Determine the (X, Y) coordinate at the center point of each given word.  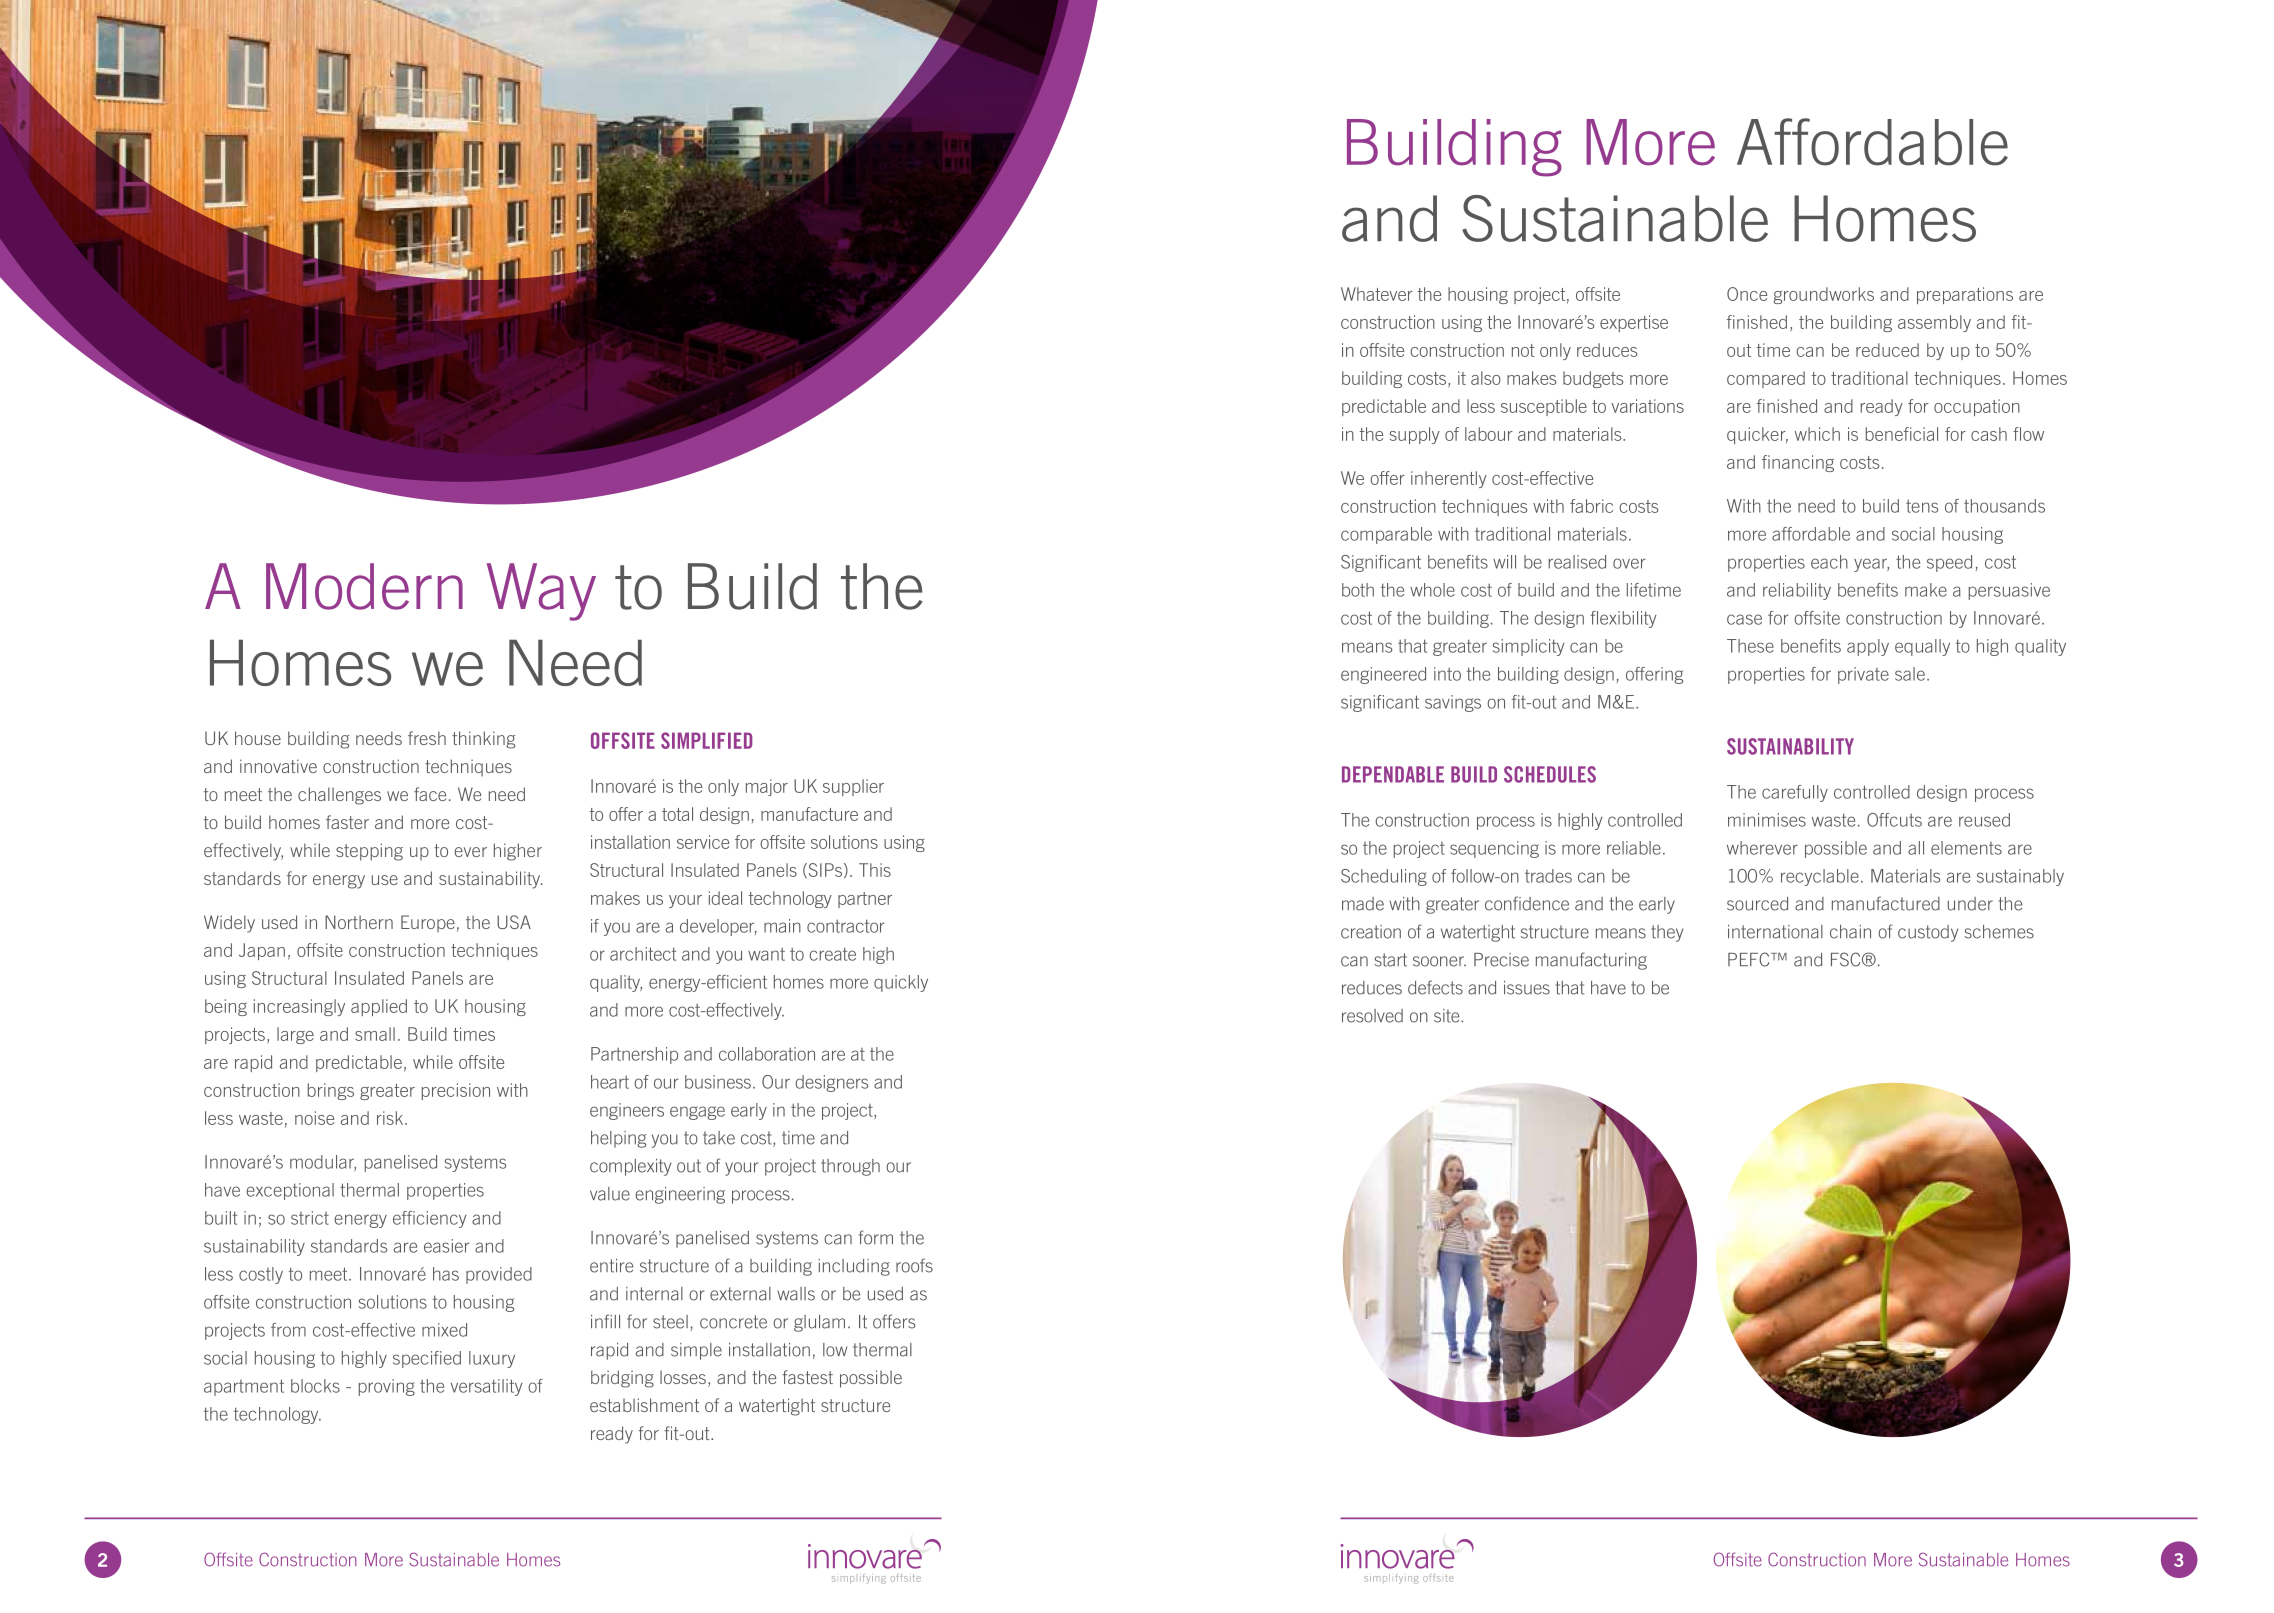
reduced (1887, 350)
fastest (807, 1377)
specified (427, 1359)
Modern (364, 586)
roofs (914, 1265)
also (1486, 378)
